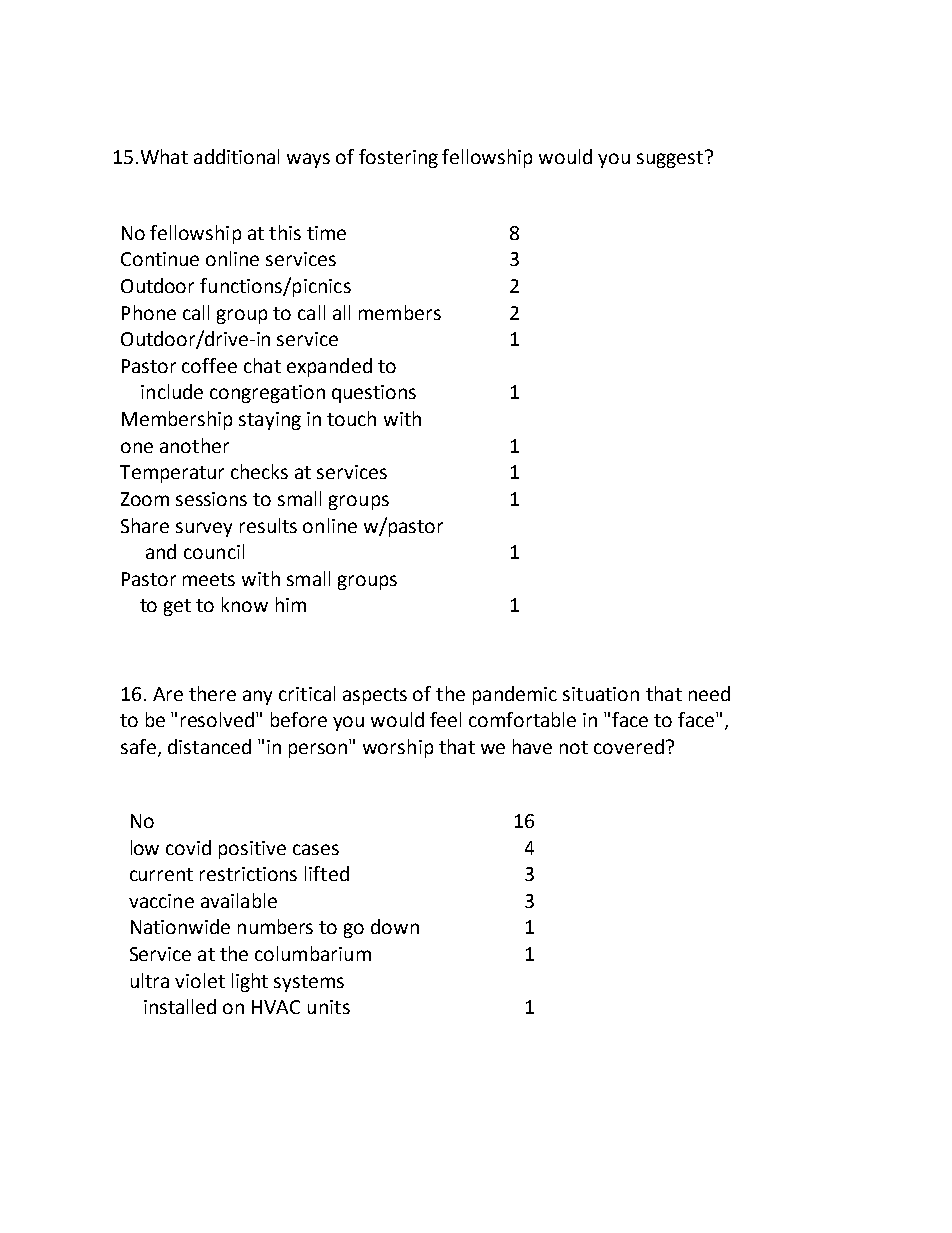 The image size is (952, 1233). Describe the element at coordinates (398, 158) in the page. I see `fostering` at that location.
